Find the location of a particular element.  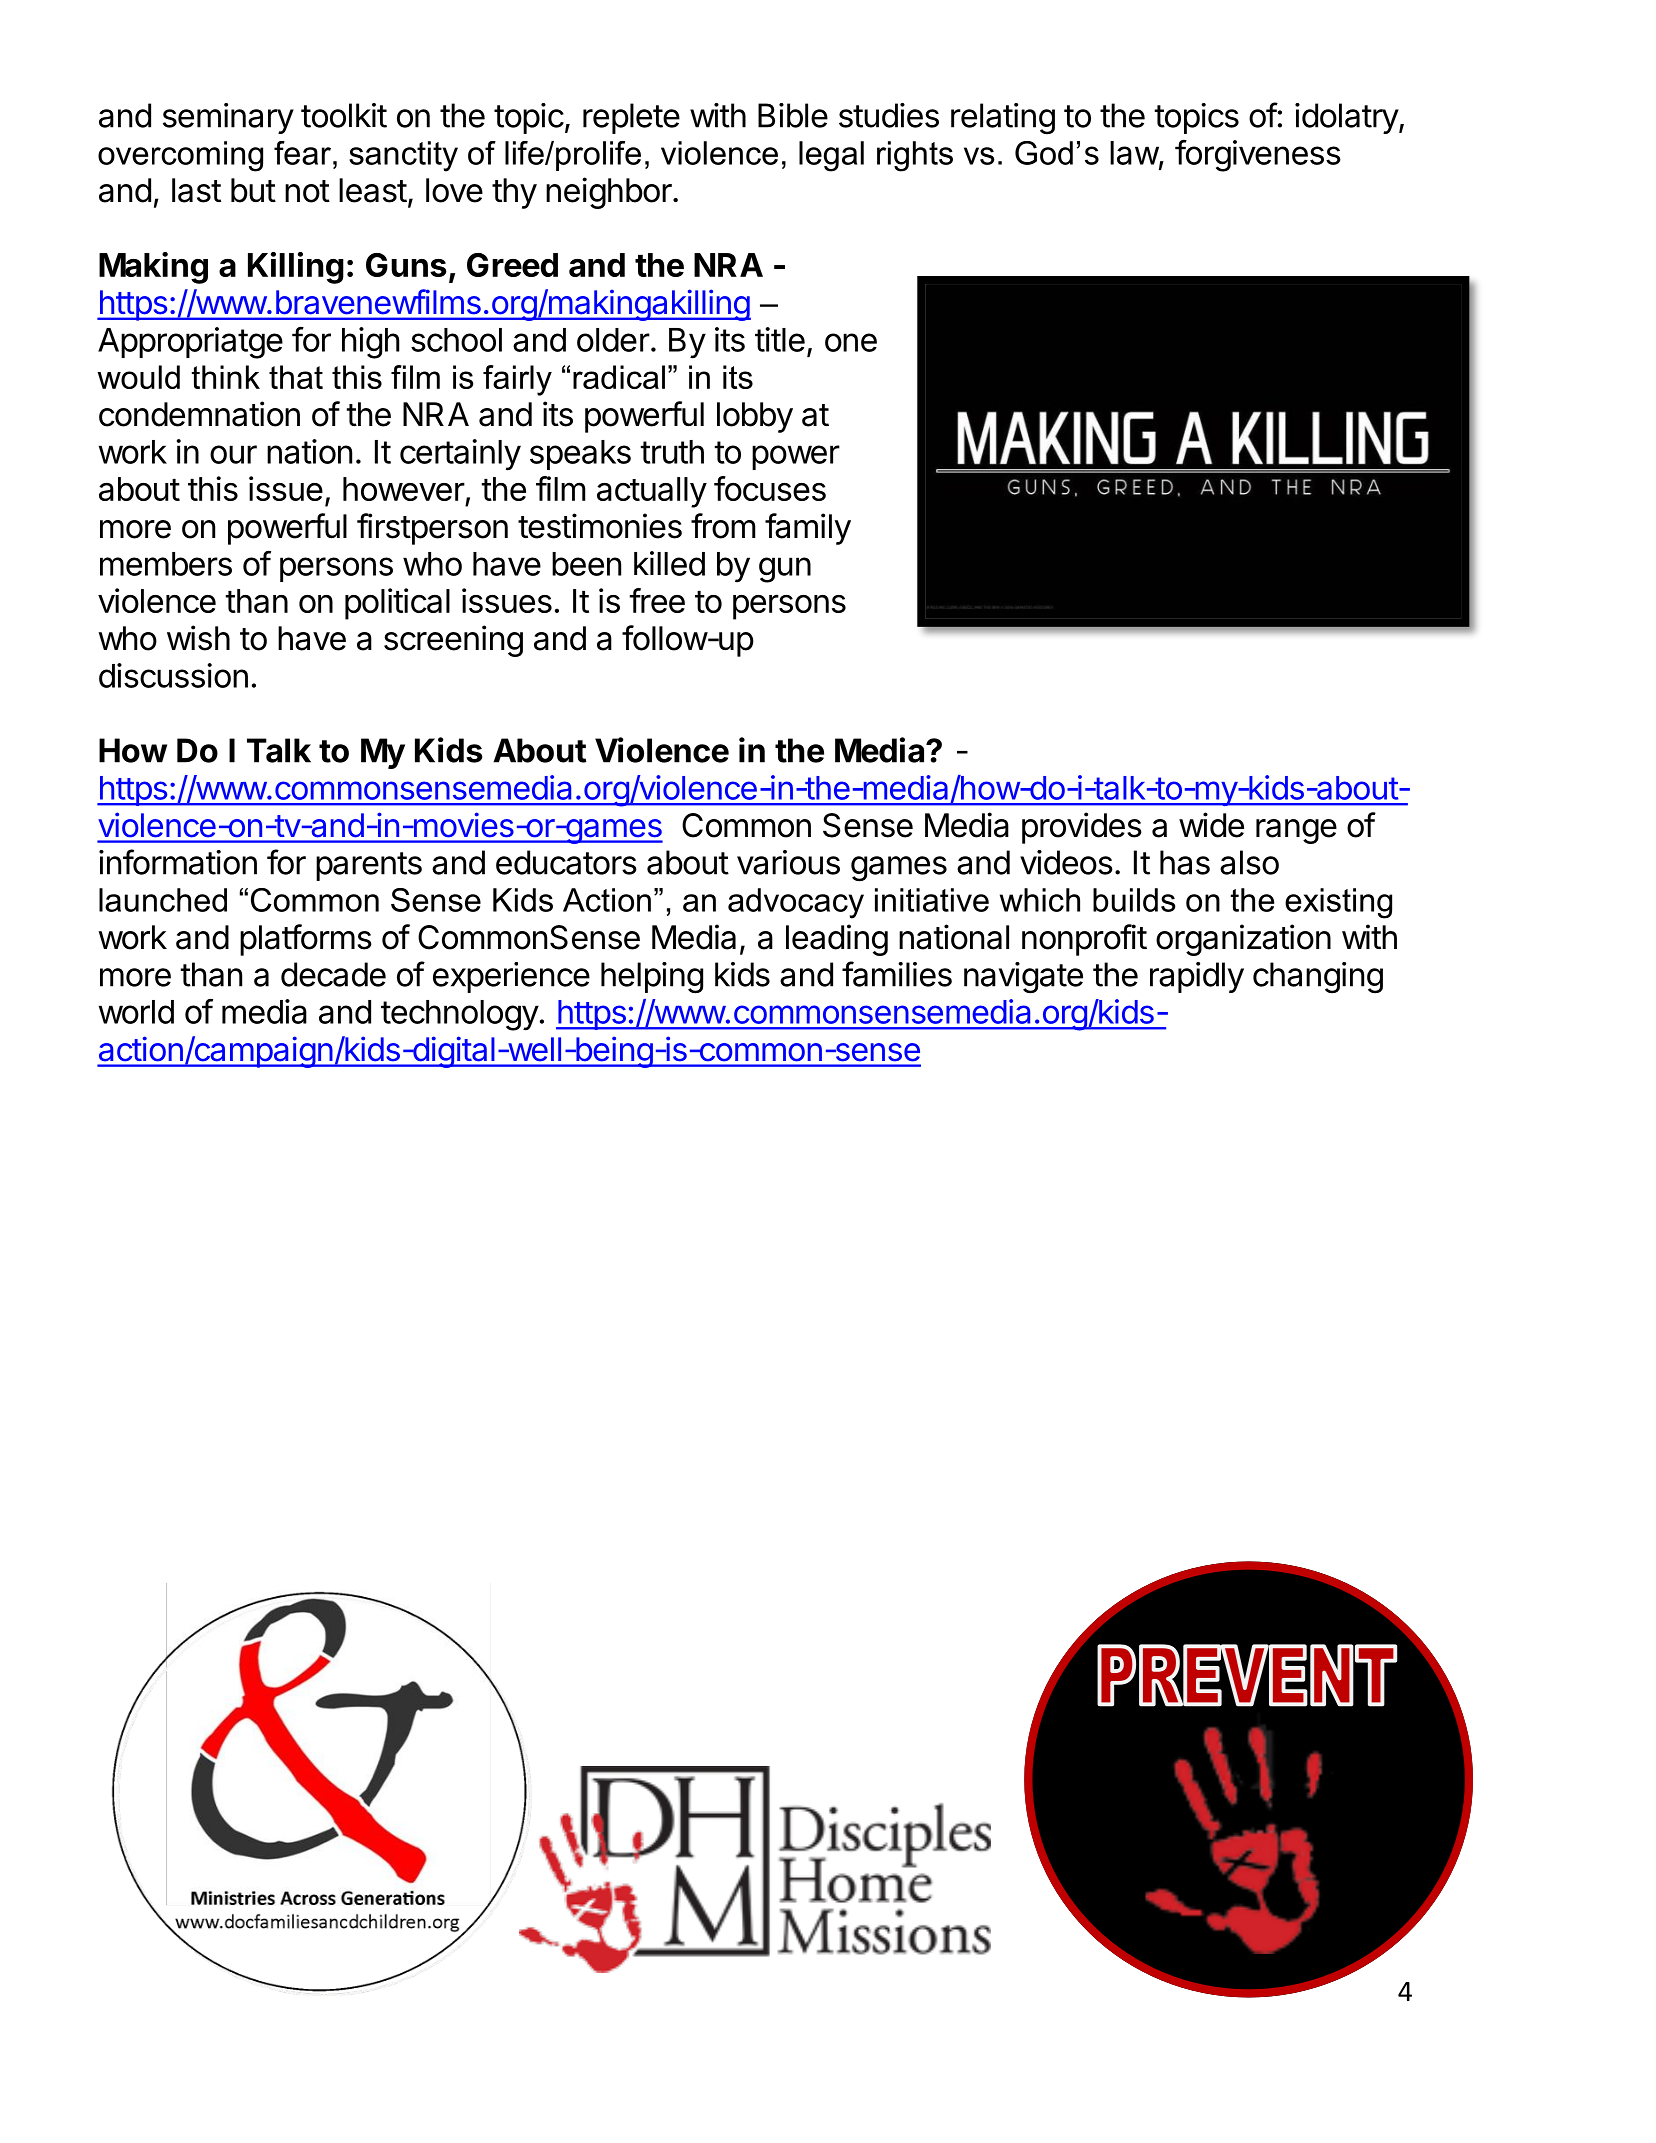

fear is located at coordinates (302, 153).
